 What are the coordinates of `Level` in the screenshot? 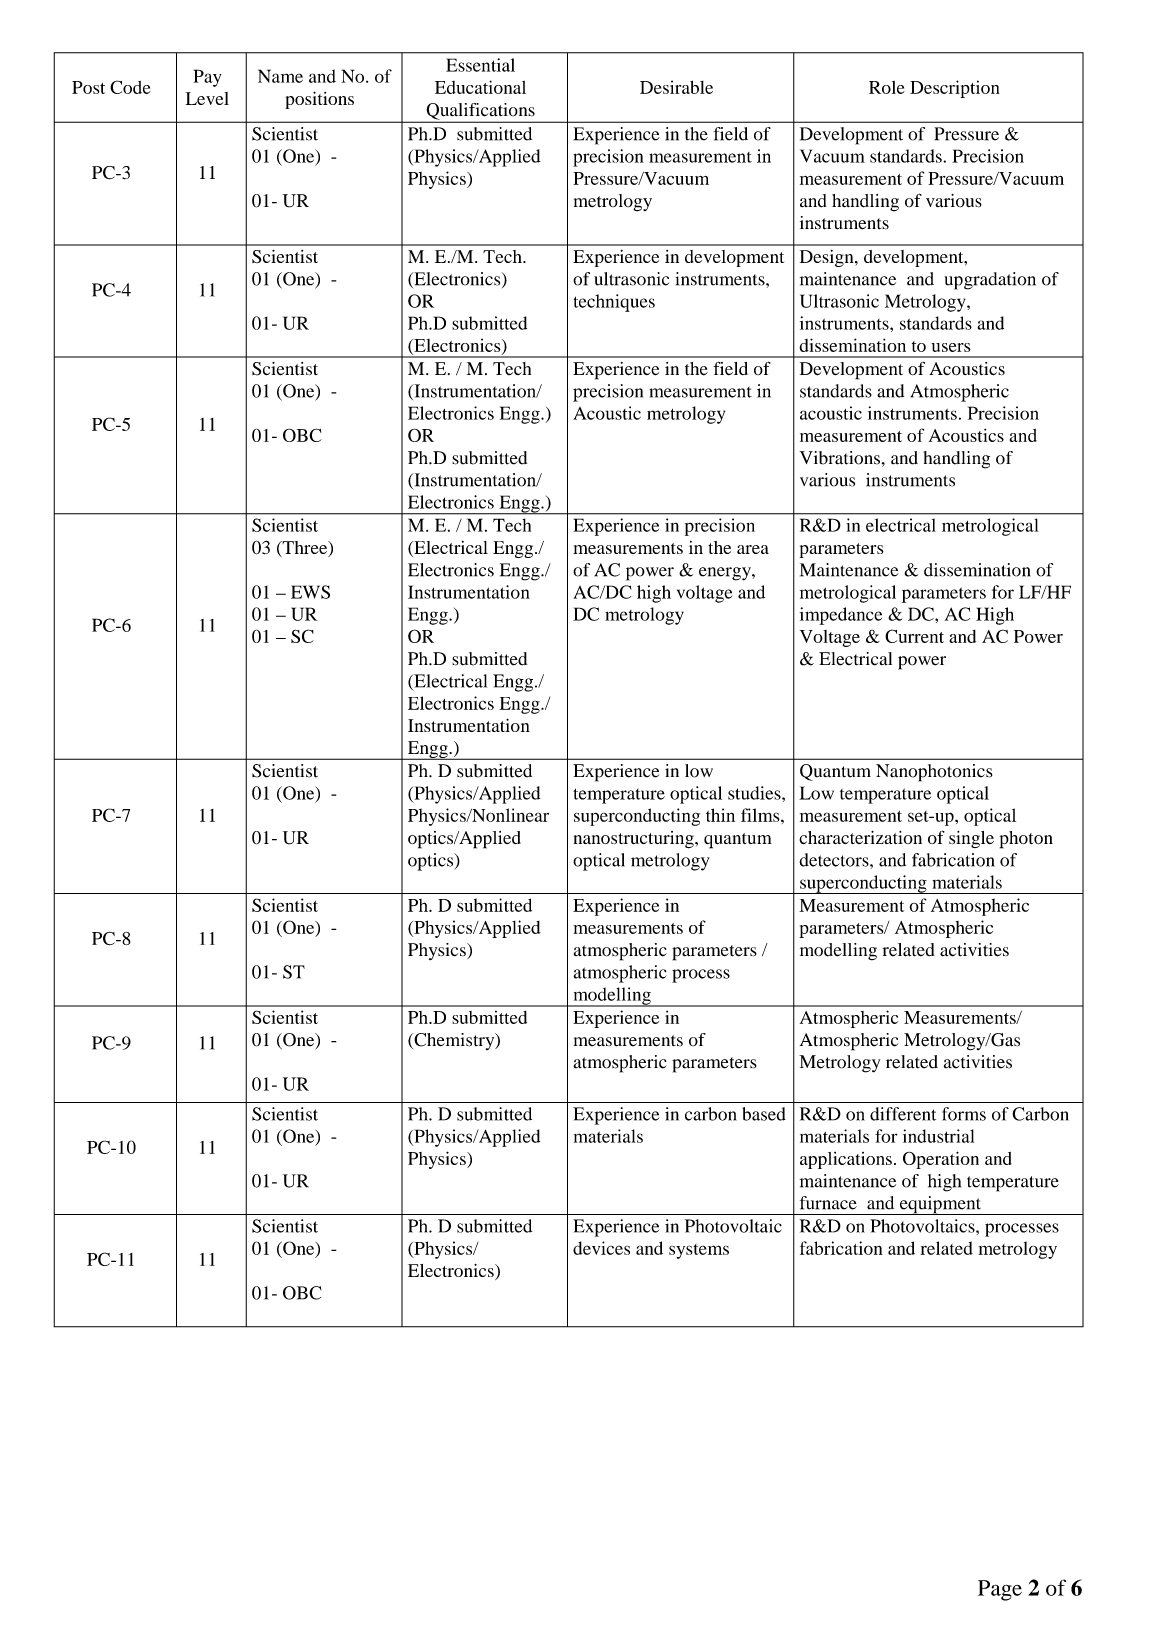 It's located at (207, 98).
